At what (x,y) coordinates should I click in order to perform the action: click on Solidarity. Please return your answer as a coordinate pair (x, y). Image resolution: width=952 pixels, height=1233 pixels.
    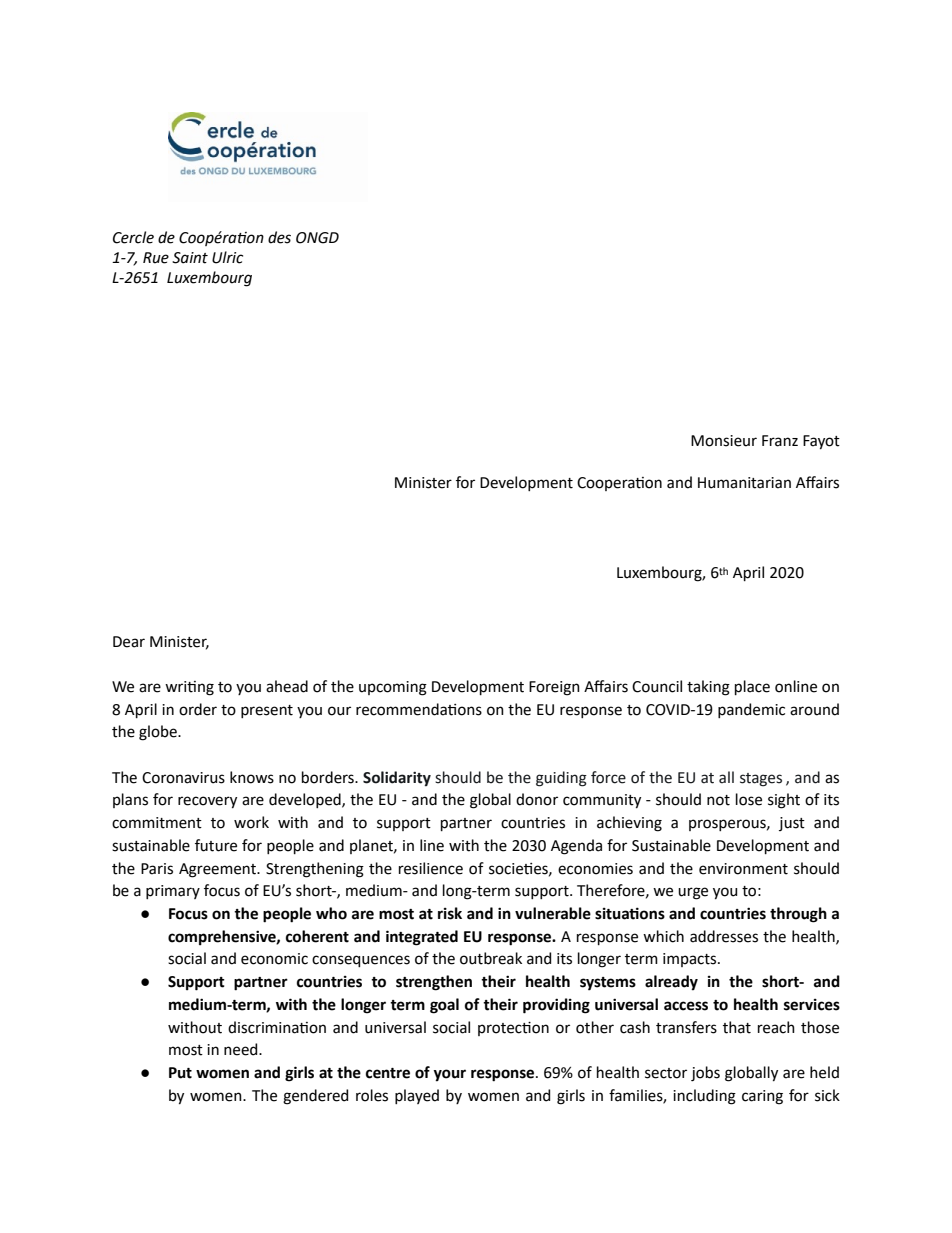
    Looking at the image, I should click on (397, 779).
